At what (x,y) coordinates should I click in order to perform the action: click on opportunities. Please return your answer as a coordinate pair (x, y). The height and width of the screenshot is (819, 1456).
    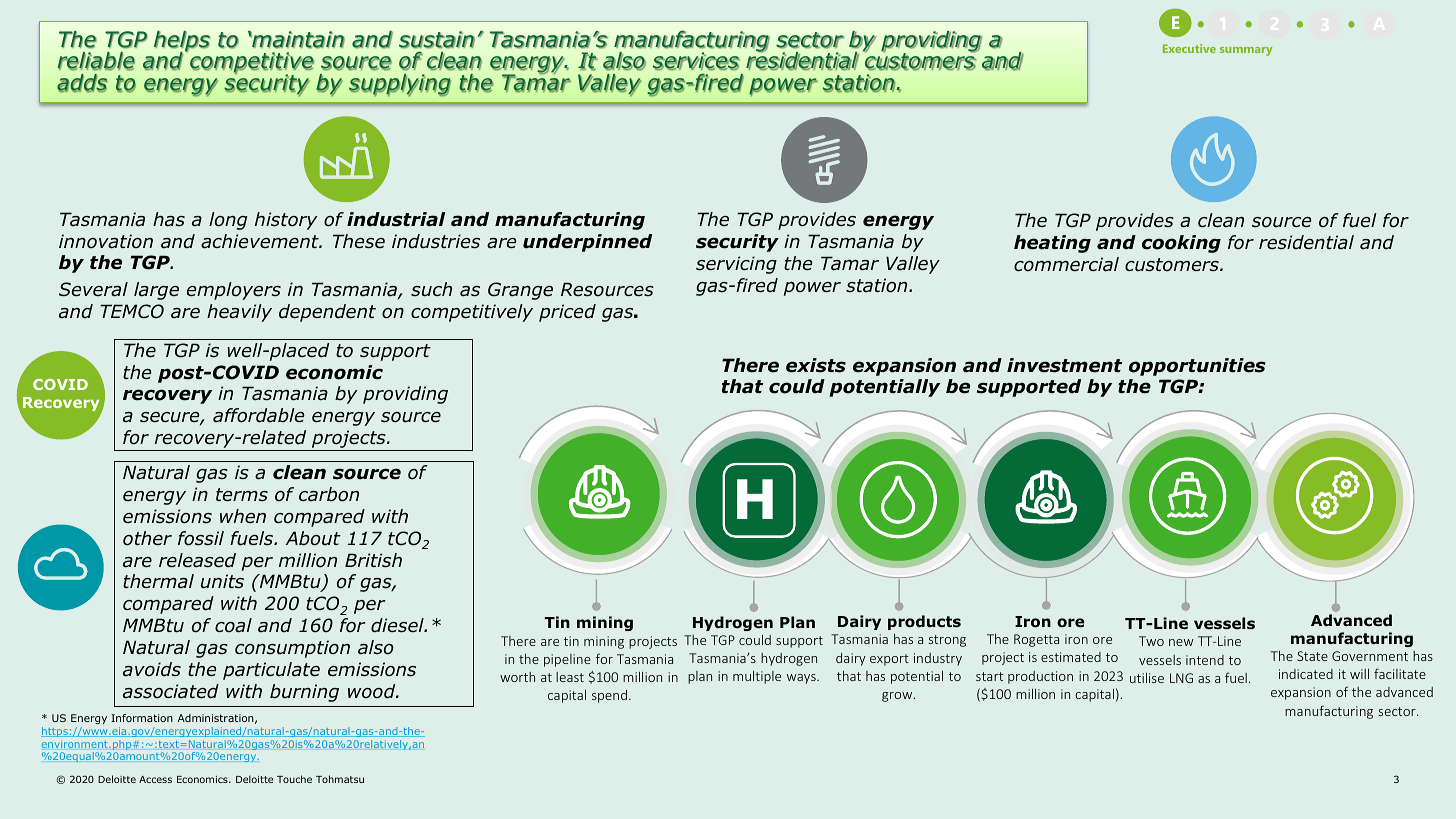
    Looking at the image, I should click on (1197, 367).
